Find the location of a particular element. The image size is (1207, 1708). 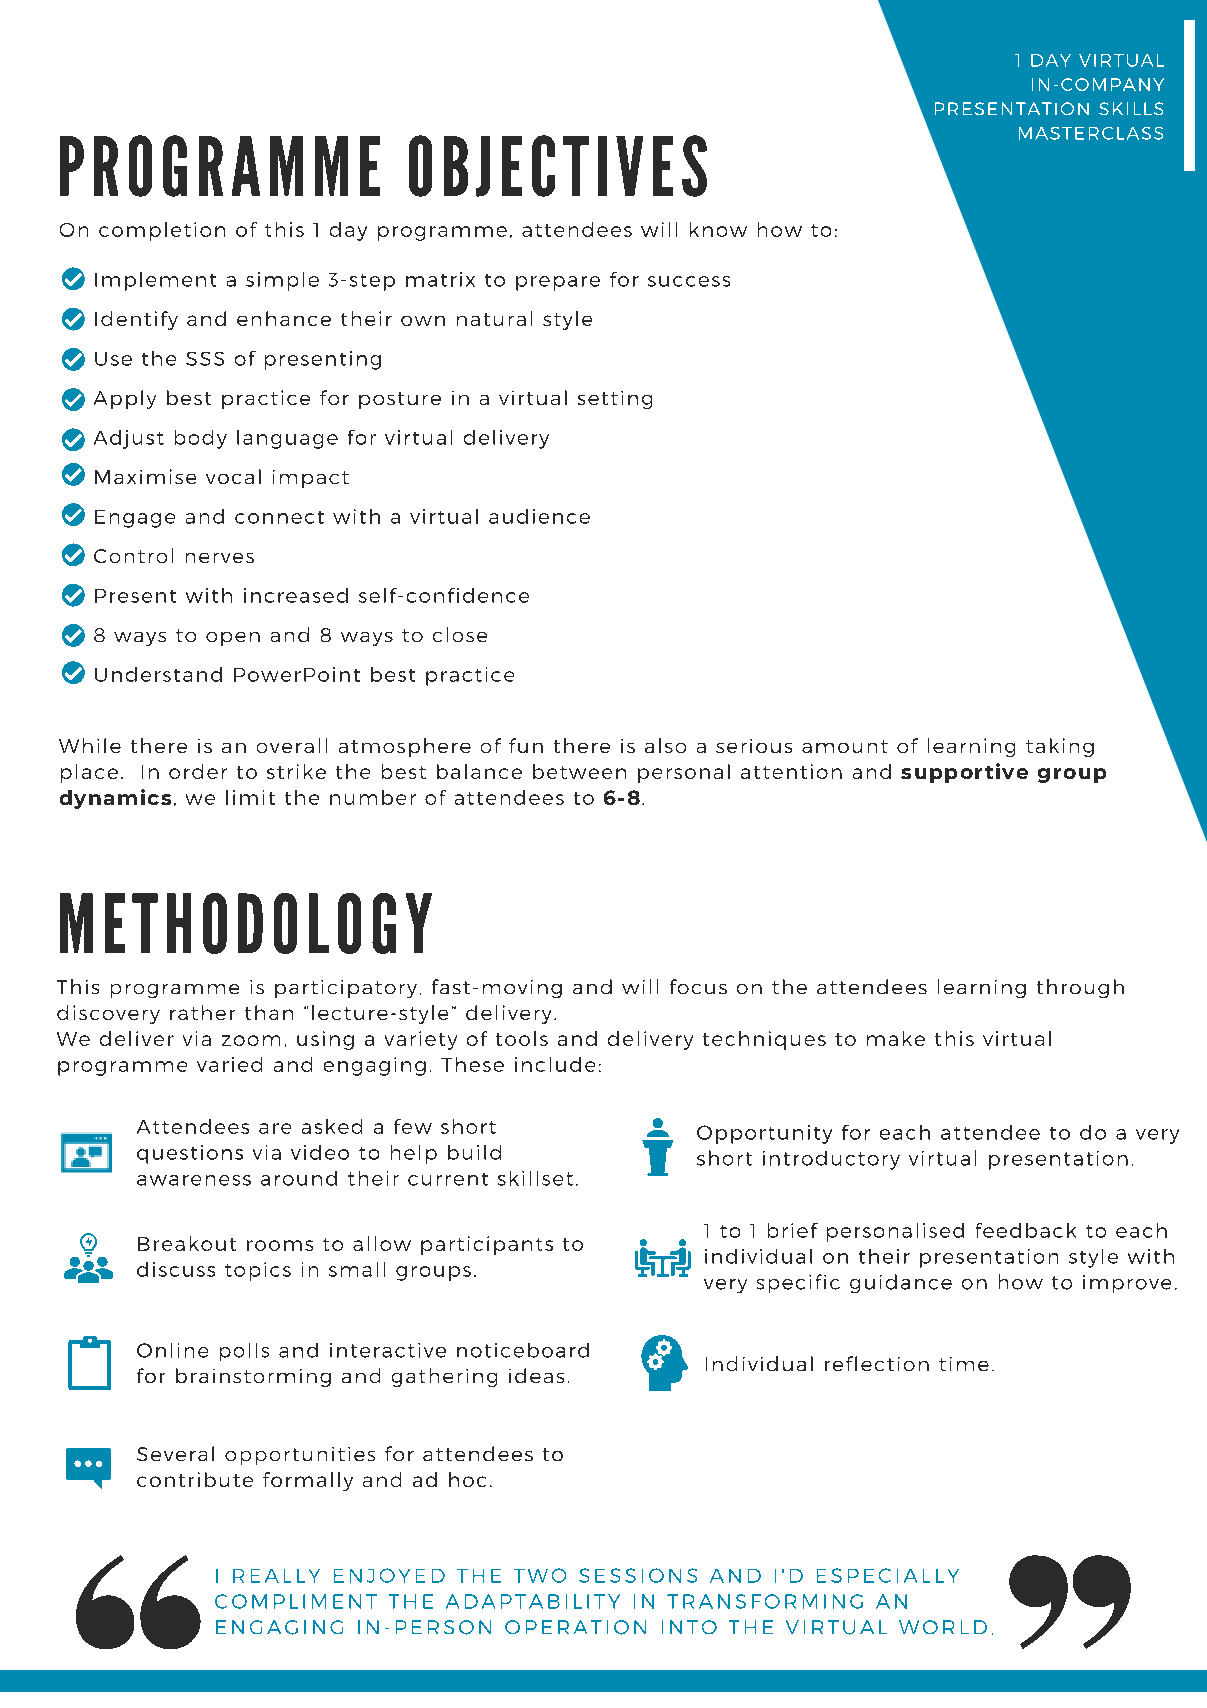

supportive is located at coordinates (964, 773).
